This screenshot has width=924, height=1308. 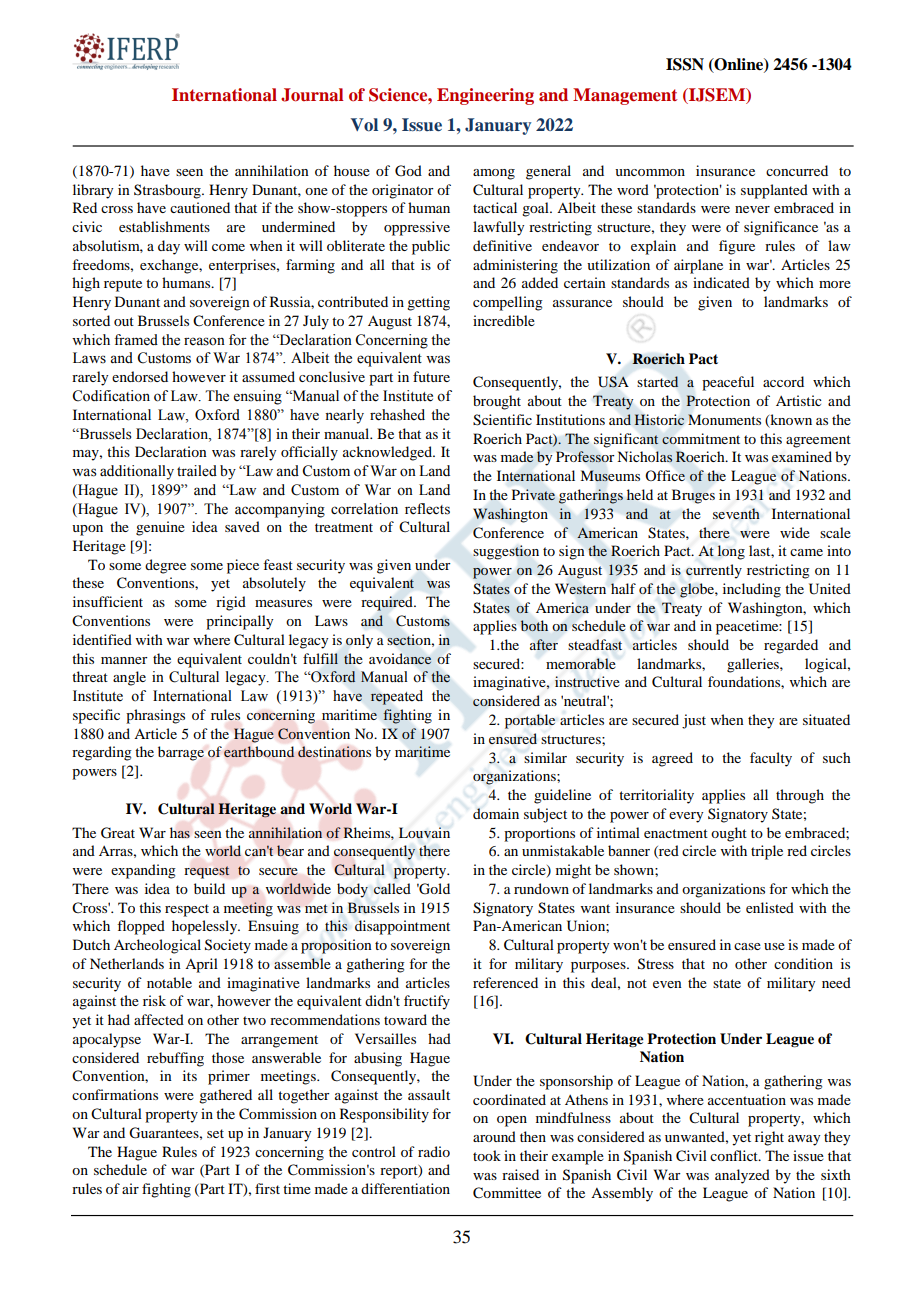 I want to click on set, so click(x=215, y=1133).
